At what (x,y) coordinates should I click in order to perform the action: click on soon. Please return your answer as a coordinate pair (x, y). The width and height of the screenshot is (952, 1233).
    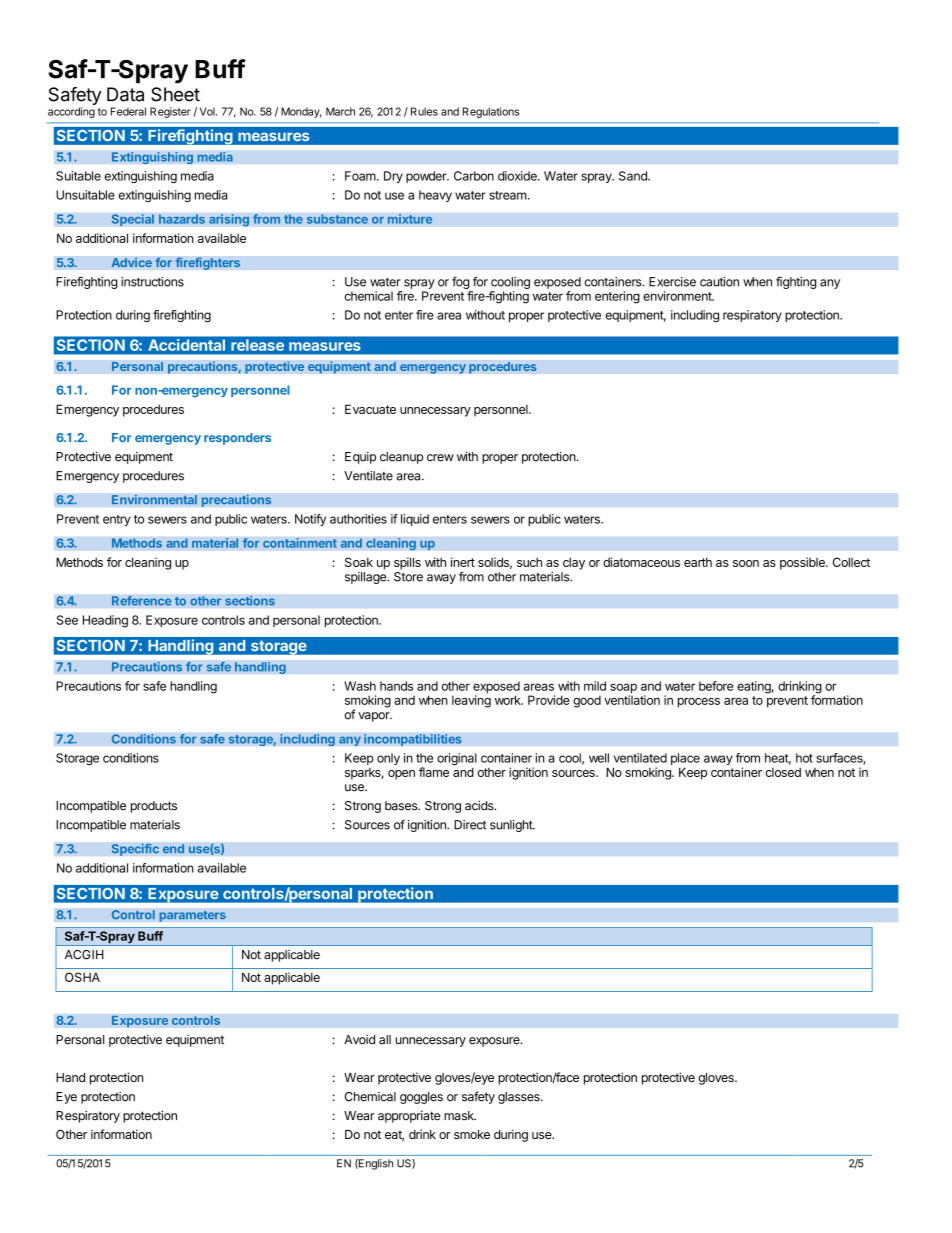
    Looking at the image, I should click on (746, 563).
